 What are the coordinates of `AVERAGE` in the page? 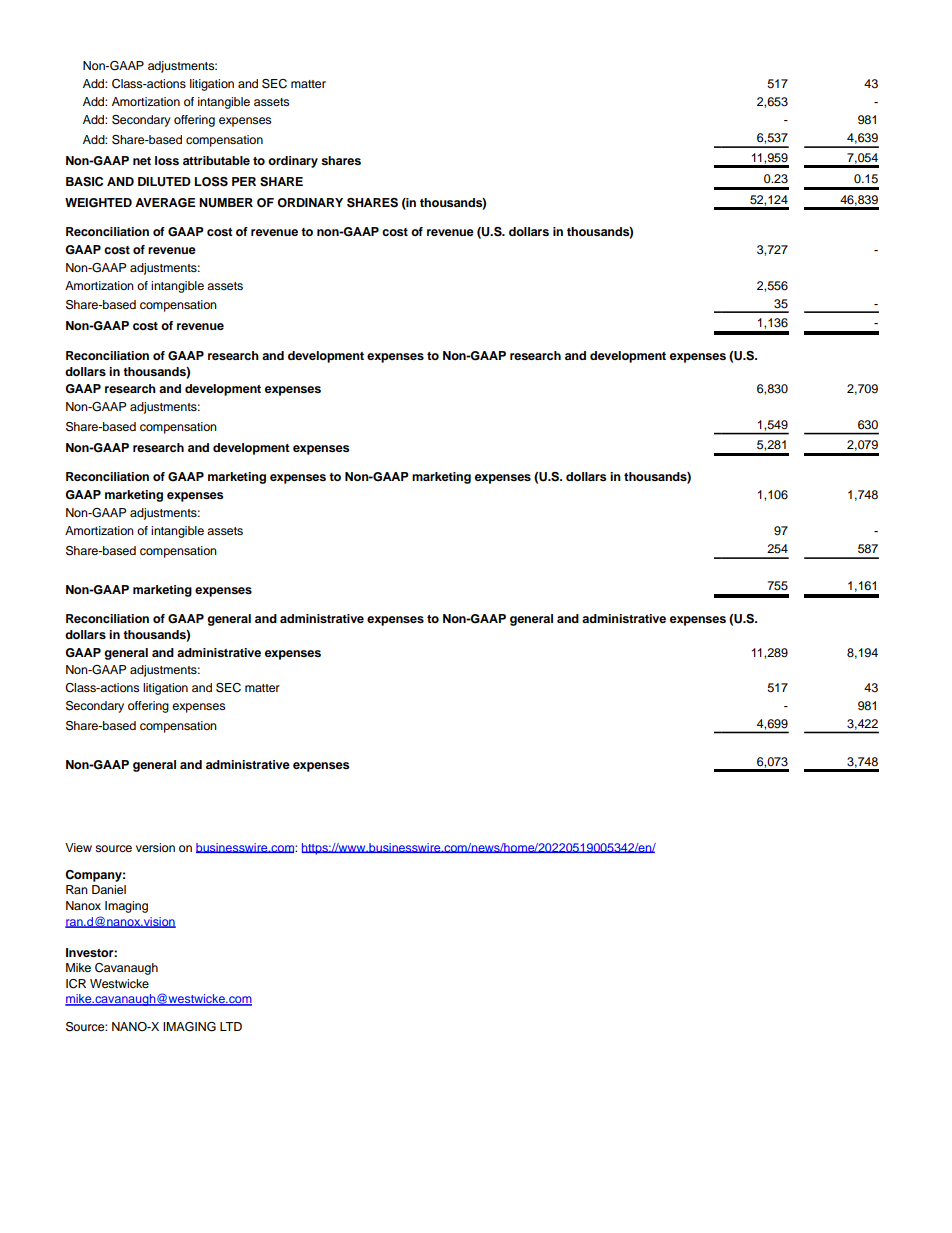 It's located at (165, 203).
